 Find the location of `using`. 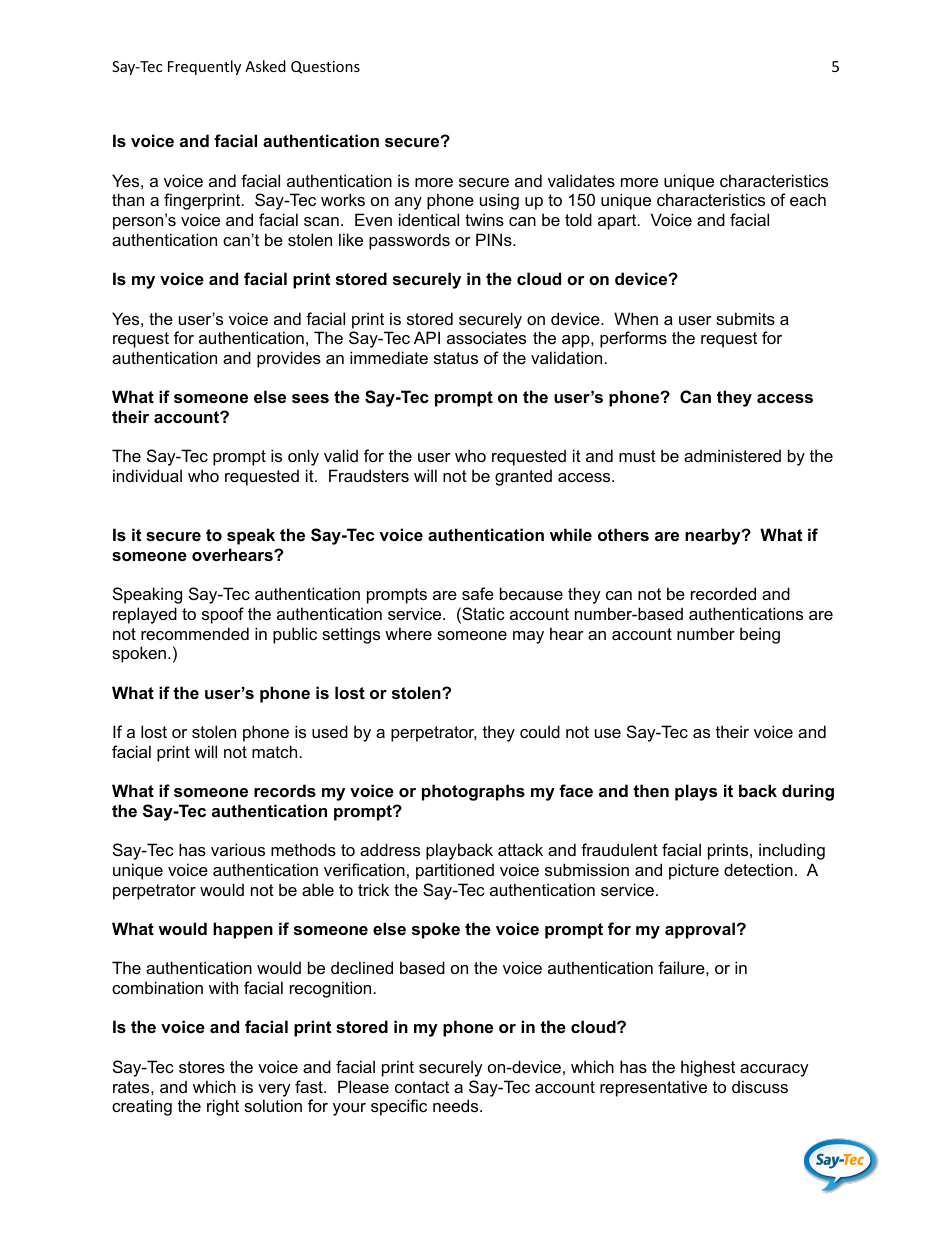

using is located at coordinates (499, 201).
